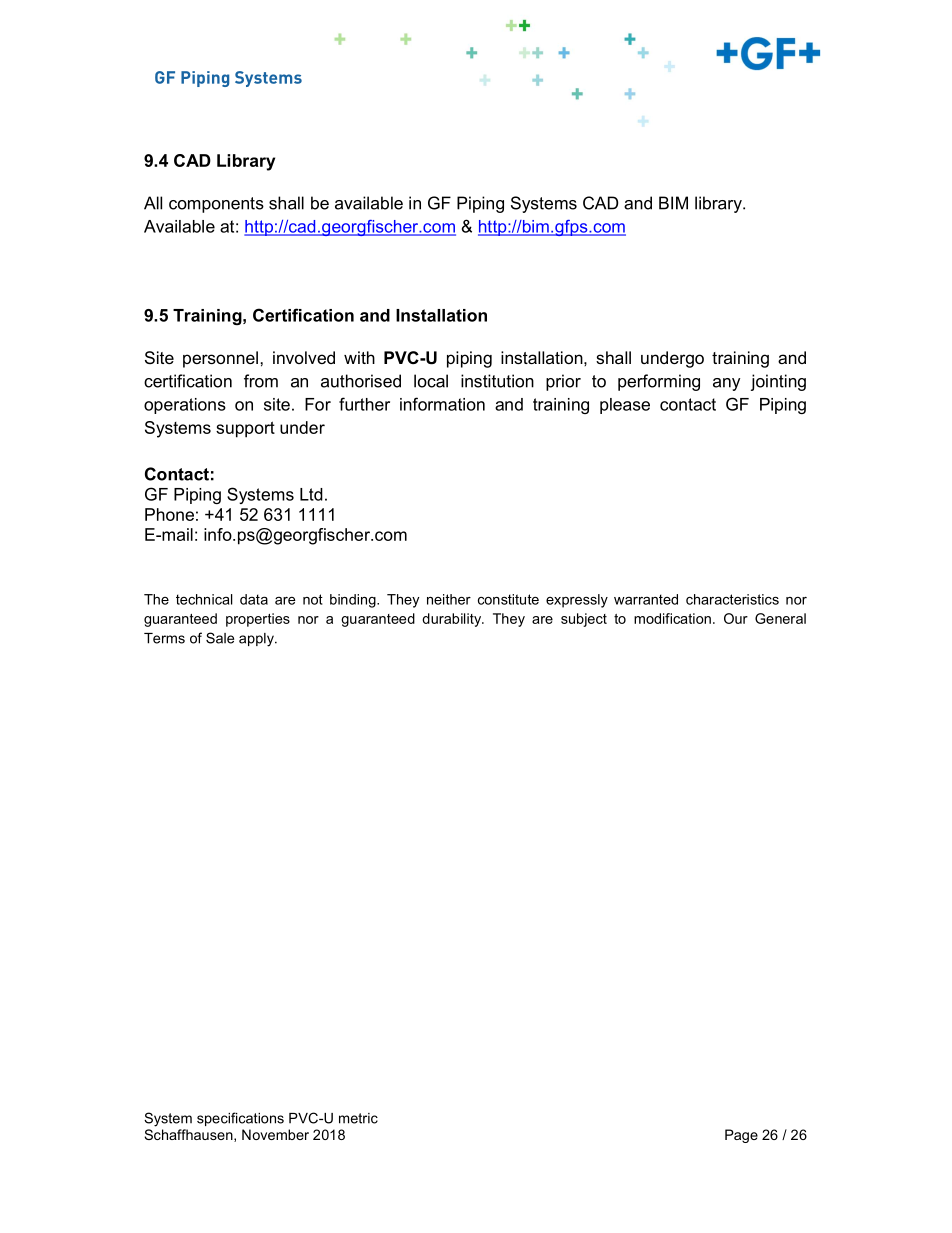 This image has height=1233, width=952. Describe the element at coordinates (453, 620) in the image. I see `durability` at that location.
